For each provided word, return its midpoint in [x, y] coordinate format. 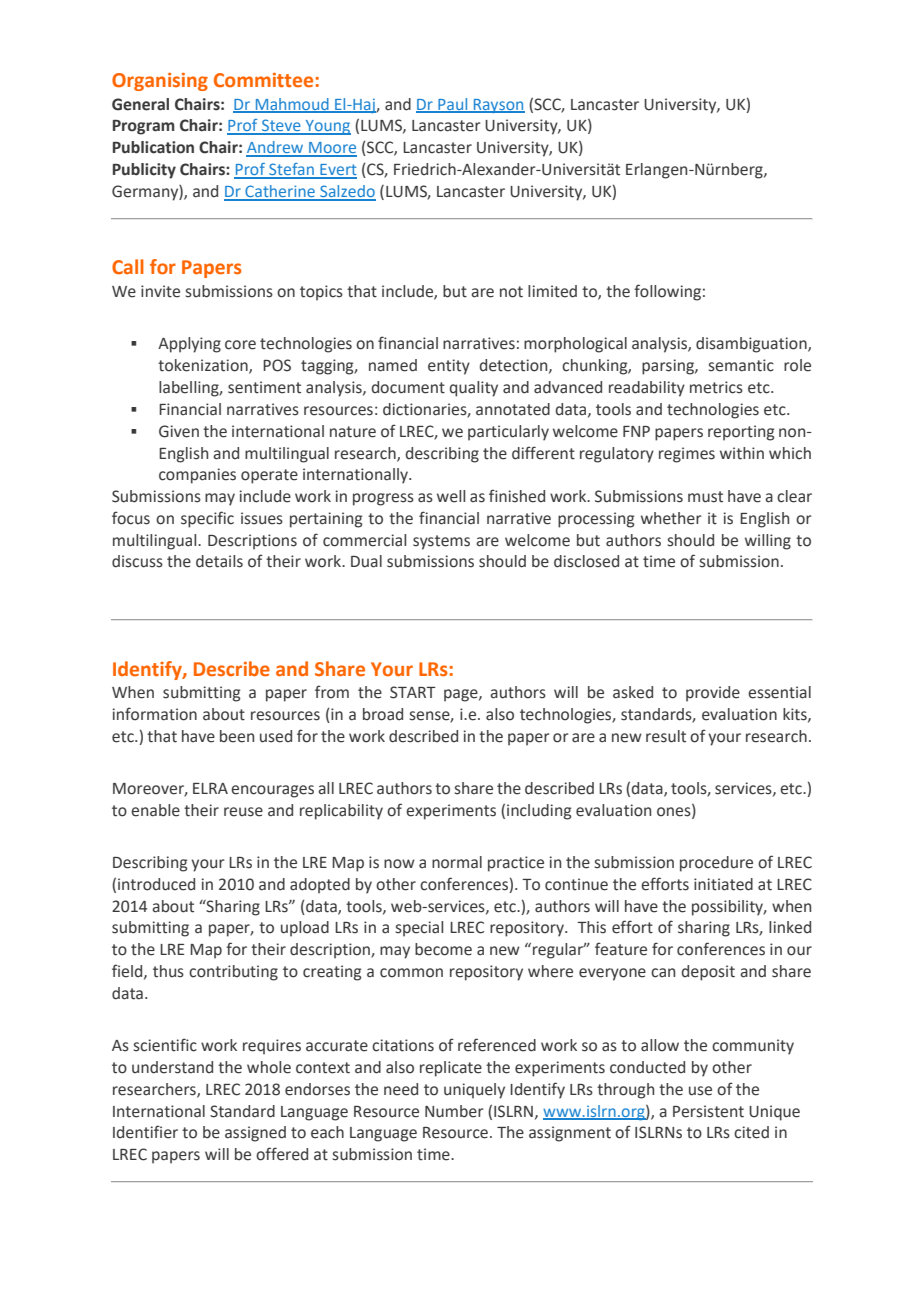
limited [552, 291]
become [443, 949]
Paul [453, 105]
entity [449, 367]
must [705, 497]
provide [713, 694]
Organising [160, 82]
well [451, 496]
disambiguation [752, 345]
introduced [156, 884]
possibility [729, 908]
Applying [189, 345]
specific [207, 519]
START [413, 692]
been [237, 736]
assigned [255, 1134]
